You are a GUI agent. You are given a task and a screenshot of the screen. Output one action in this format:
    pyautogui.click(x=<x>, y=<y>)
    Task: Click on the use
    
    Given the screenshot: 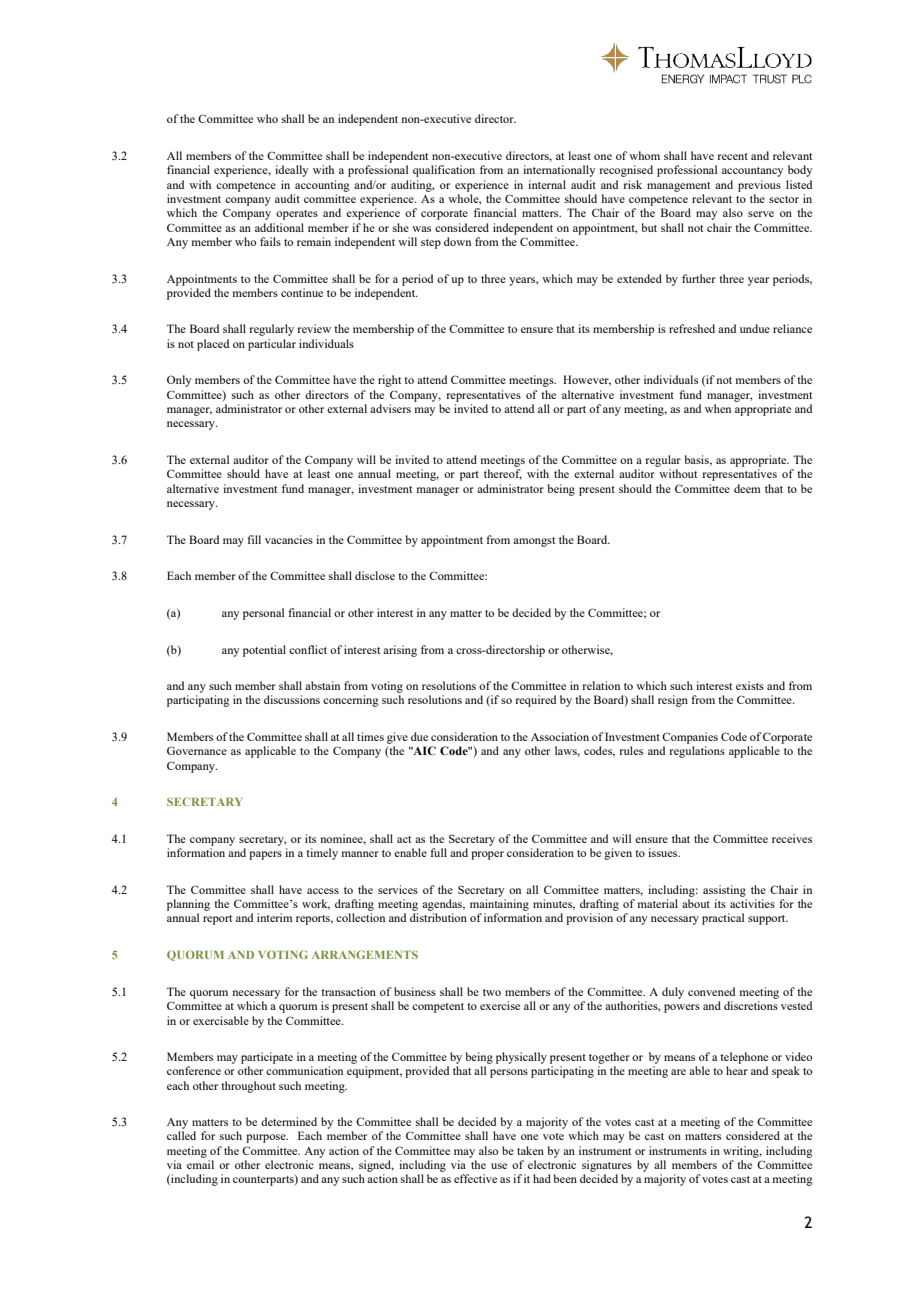 What is the action you would take?
    pyautogui.click(x=499, y=1166)
